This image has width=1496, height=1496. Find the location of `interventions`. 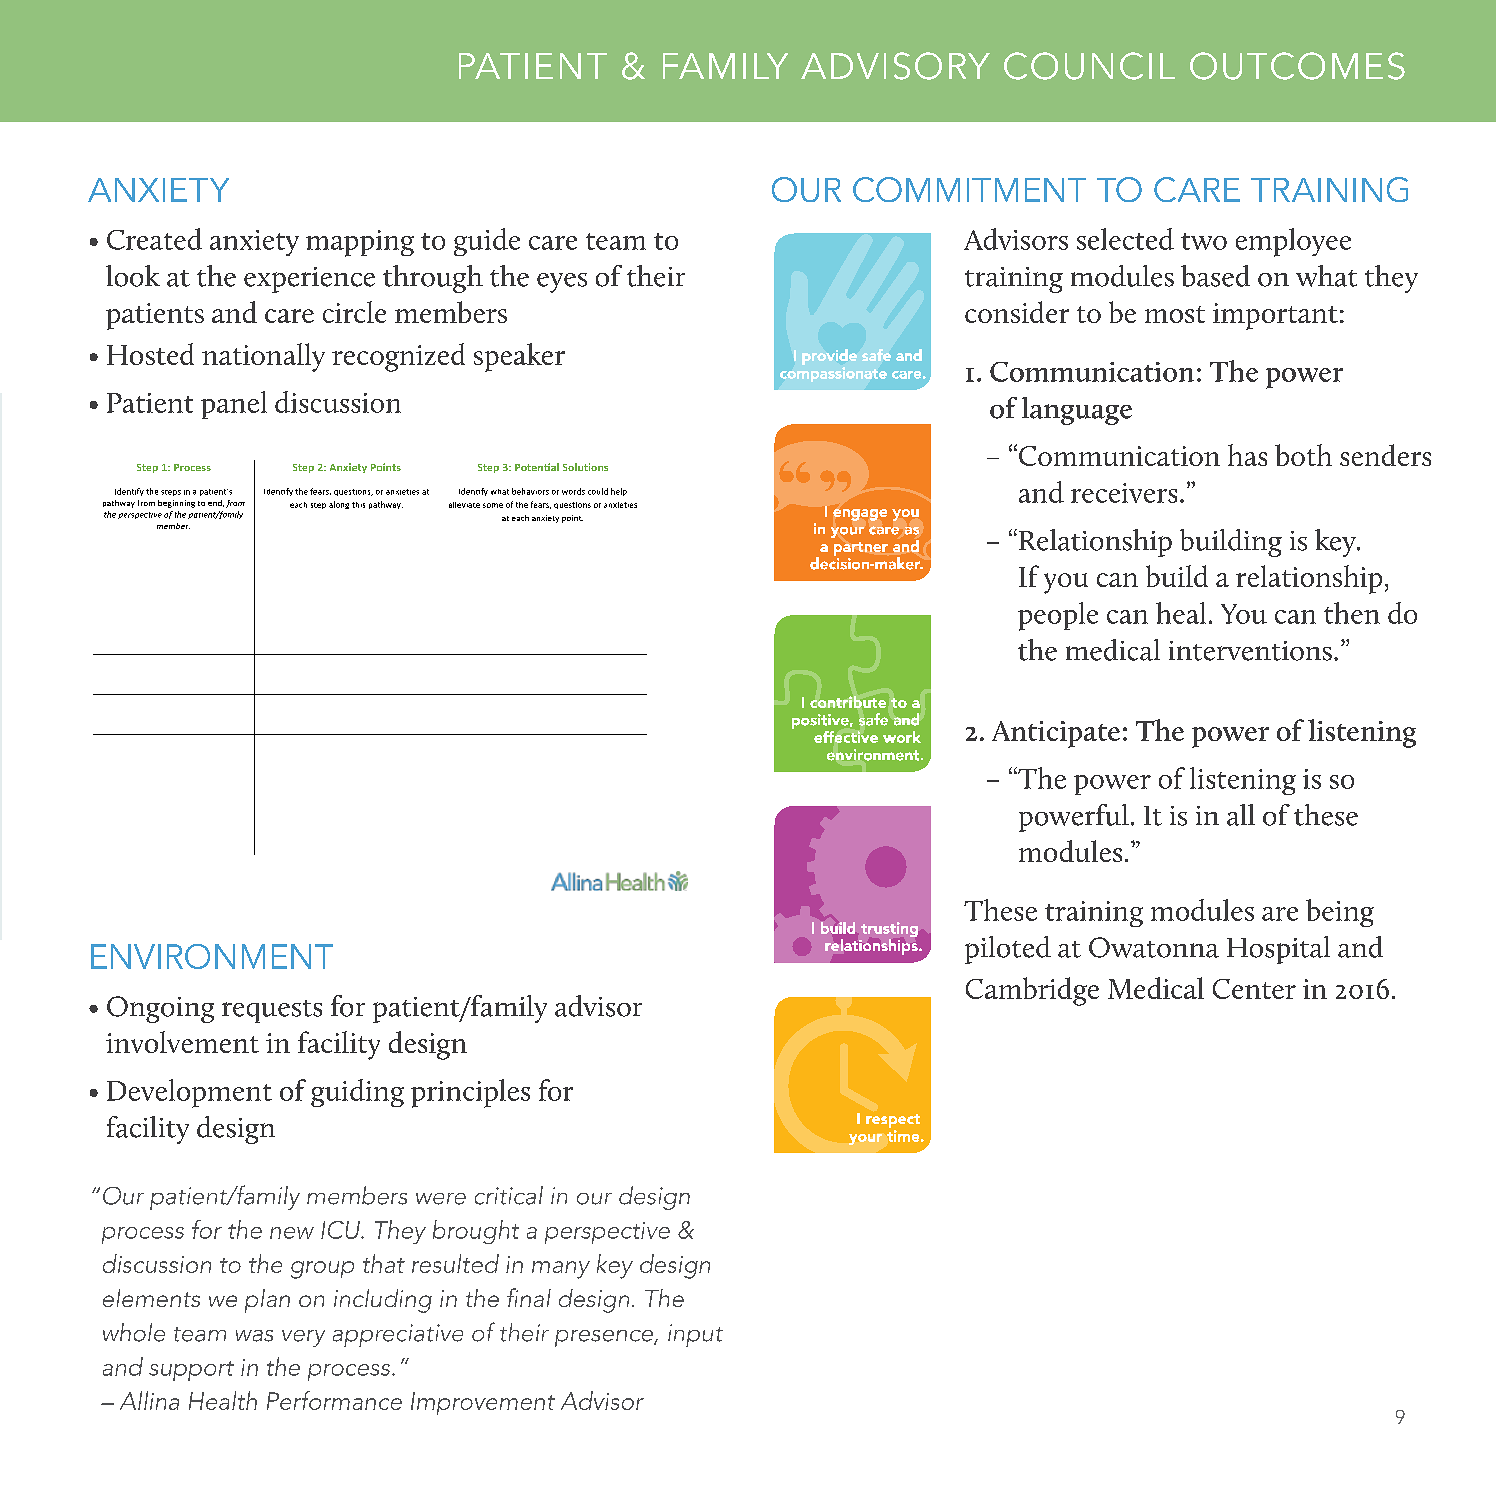

interventions is located at coordinates (1250, 651).
